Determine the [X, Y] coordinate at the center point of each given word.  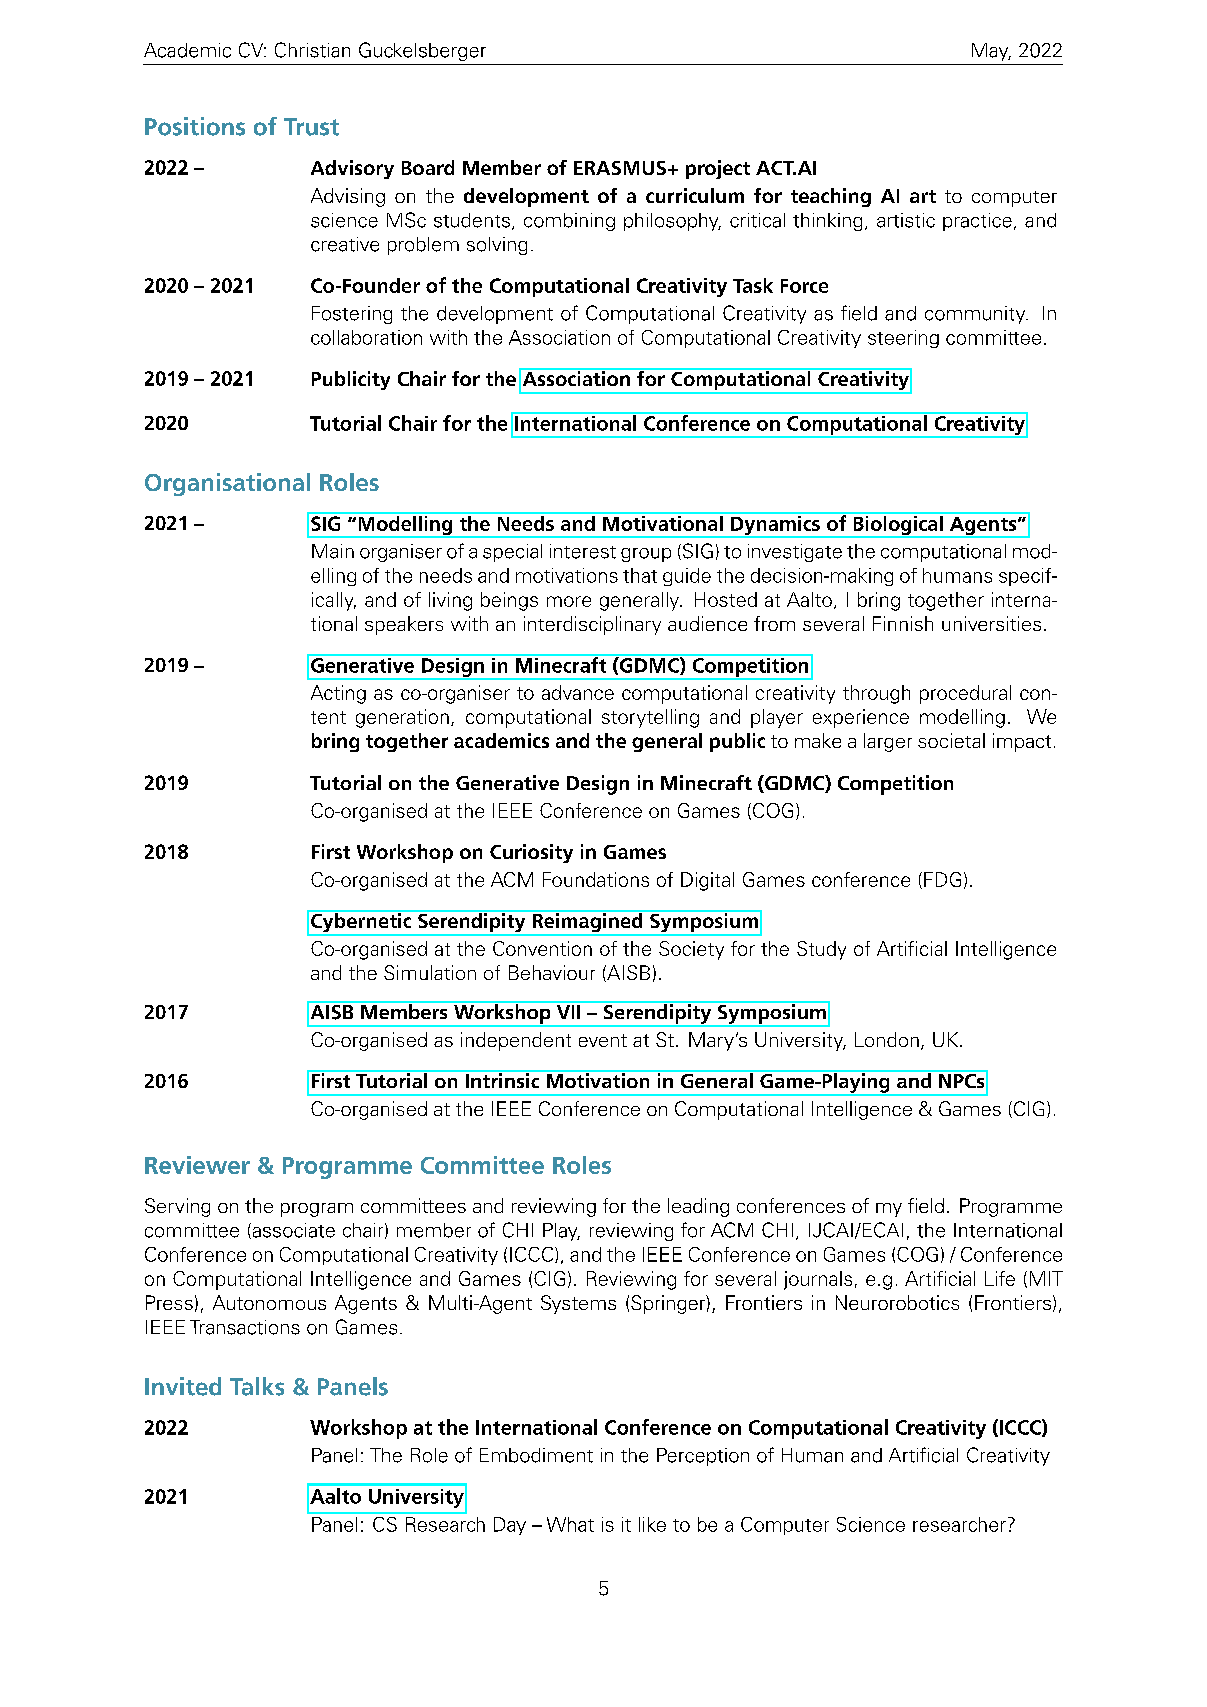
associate [292, 1231]
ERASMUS [620, 168]
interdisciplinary [592, 625]
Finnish [903, 623]
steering [903, 339]
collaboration [366, 337]
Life [1000, 1278]
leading [698, 1207]
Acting [338, 694]
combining [569, 222]
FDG [942, 879]
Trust [311, 127]
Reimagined [587, 922]
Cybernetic [361, 922]
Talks [257, 1386]
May [991, 52]
